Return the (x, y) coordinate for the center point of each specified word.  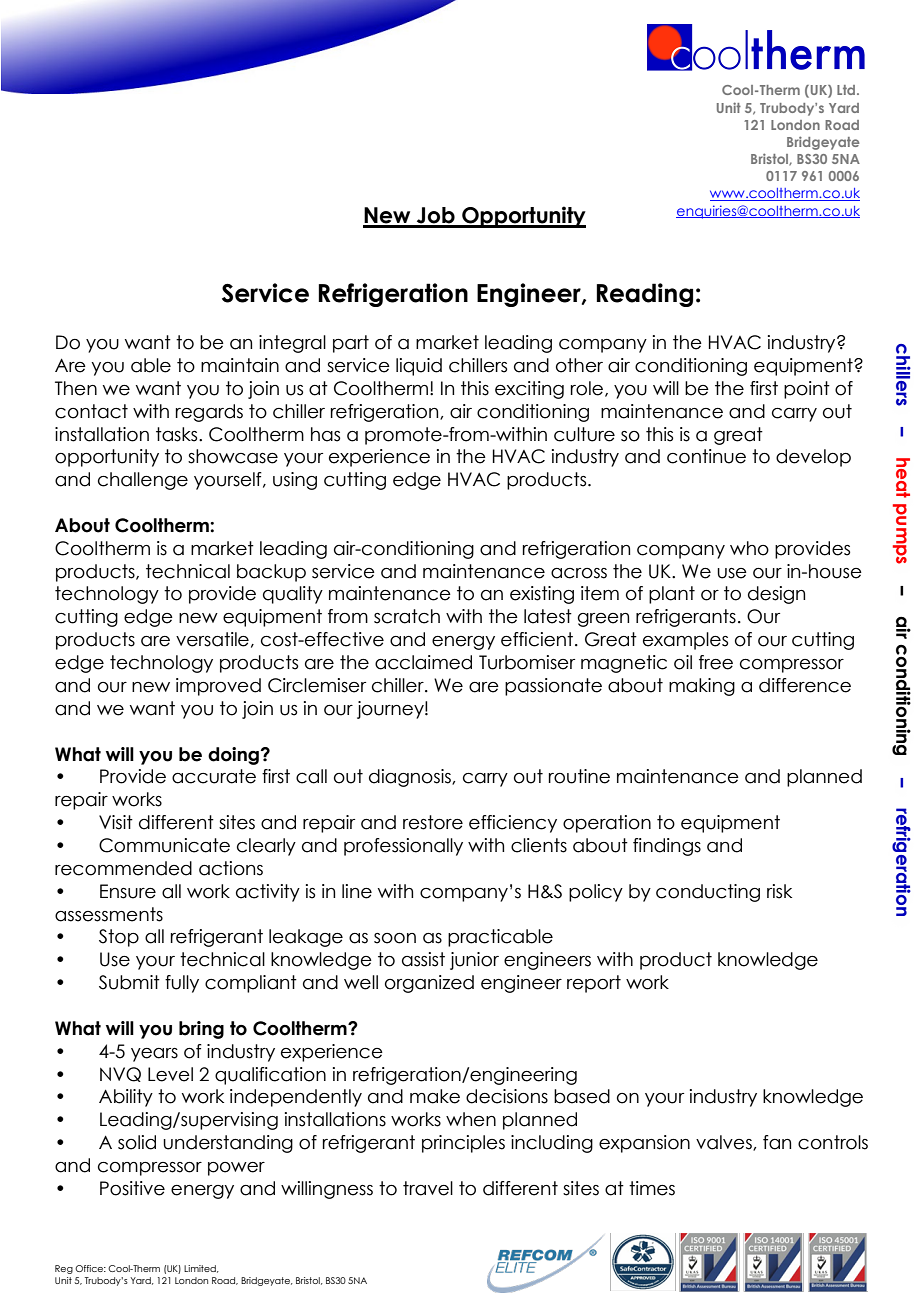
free (716, 662)
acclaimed (423, 662)
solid (137, 1142)
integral (292, 344)
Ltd (847, 90)
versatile (212, 639)
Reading (644, 295)
